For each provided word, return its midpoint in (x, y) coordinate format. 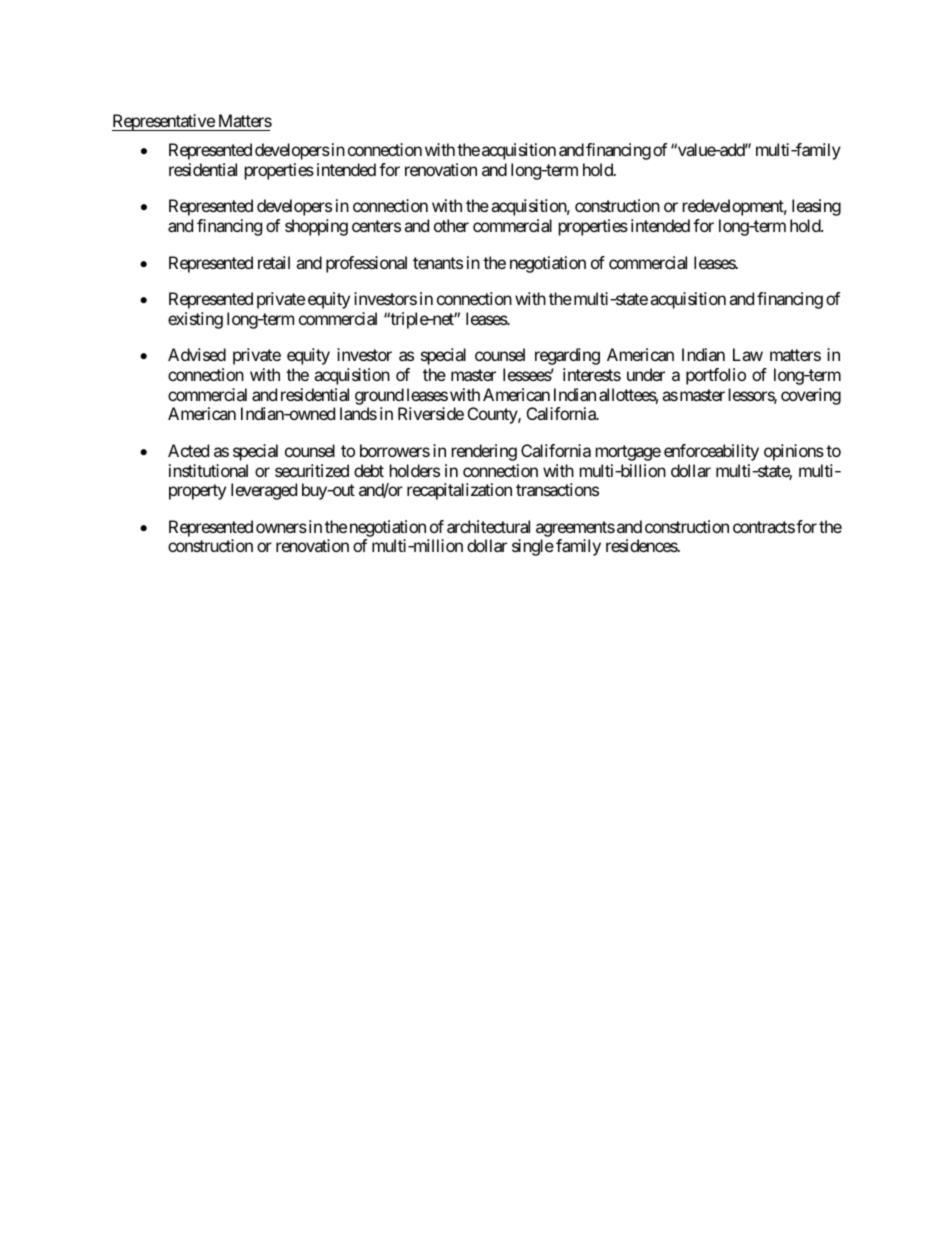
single (533, 547)
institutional (208, 470)
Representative (164, 122)
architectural (488, 526)
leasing (816, 207)
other (451, 225)
